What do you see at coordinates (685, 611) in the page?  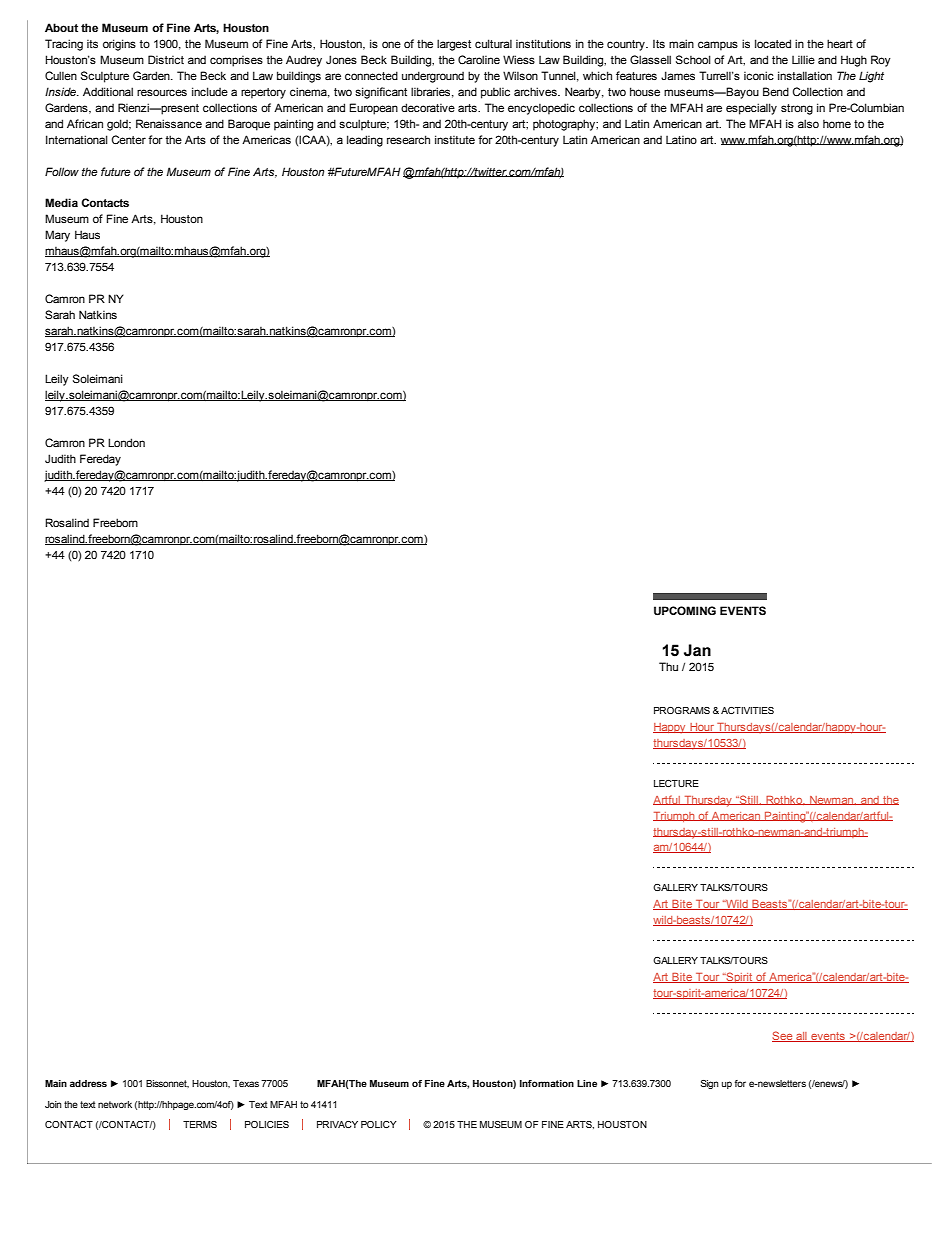 I see `UPCOMING` at bounding box center [685, 611].
